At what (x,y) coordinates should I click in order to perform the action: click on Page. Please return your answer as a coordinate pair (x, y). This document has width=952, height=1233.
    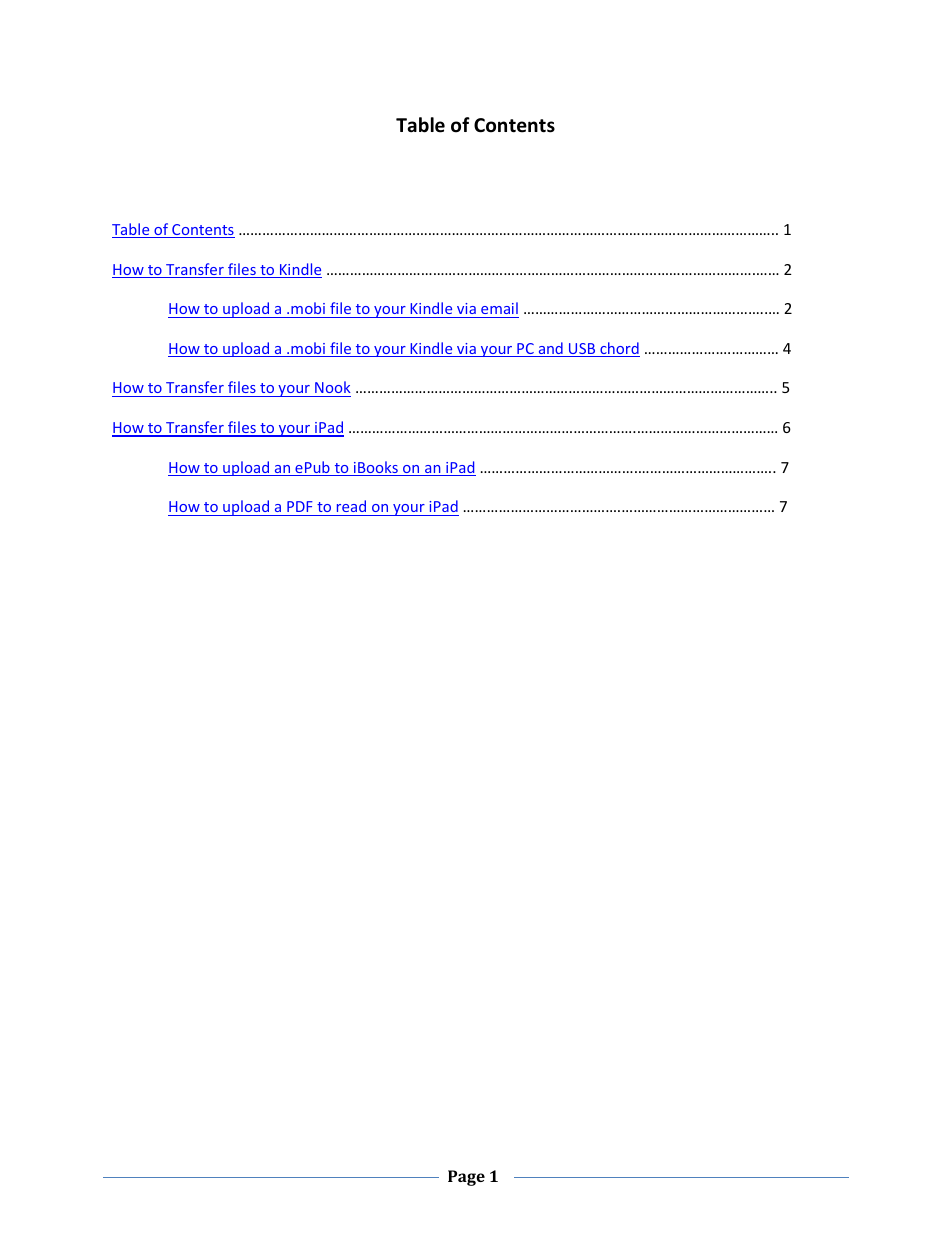
    Looking at the image, I should click on (466, 1178).
